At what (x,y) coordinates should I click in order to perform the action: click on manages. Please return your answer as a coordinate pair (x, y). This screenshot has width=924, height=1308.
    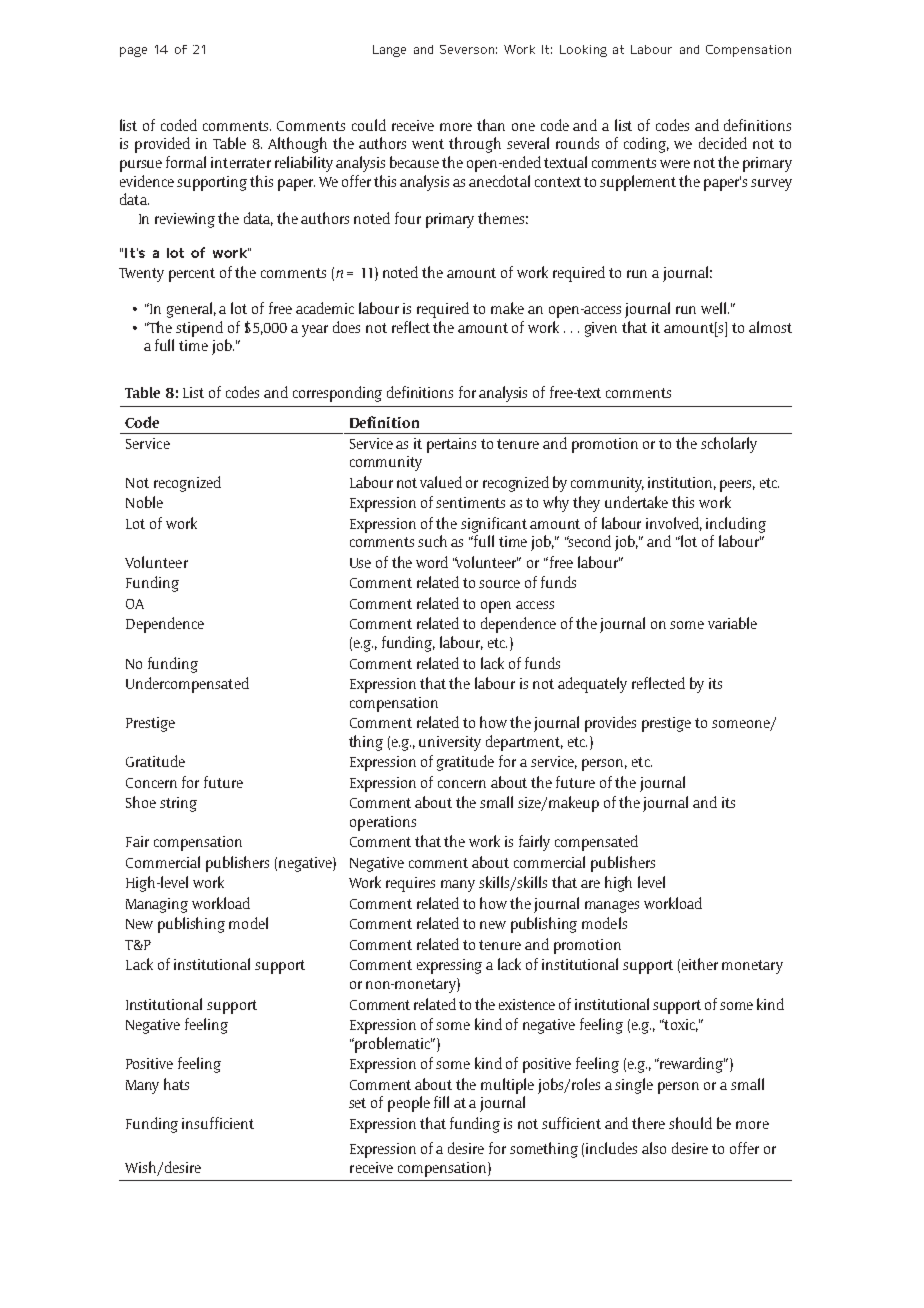
    Looking at the image, I should click on (612, 907).
